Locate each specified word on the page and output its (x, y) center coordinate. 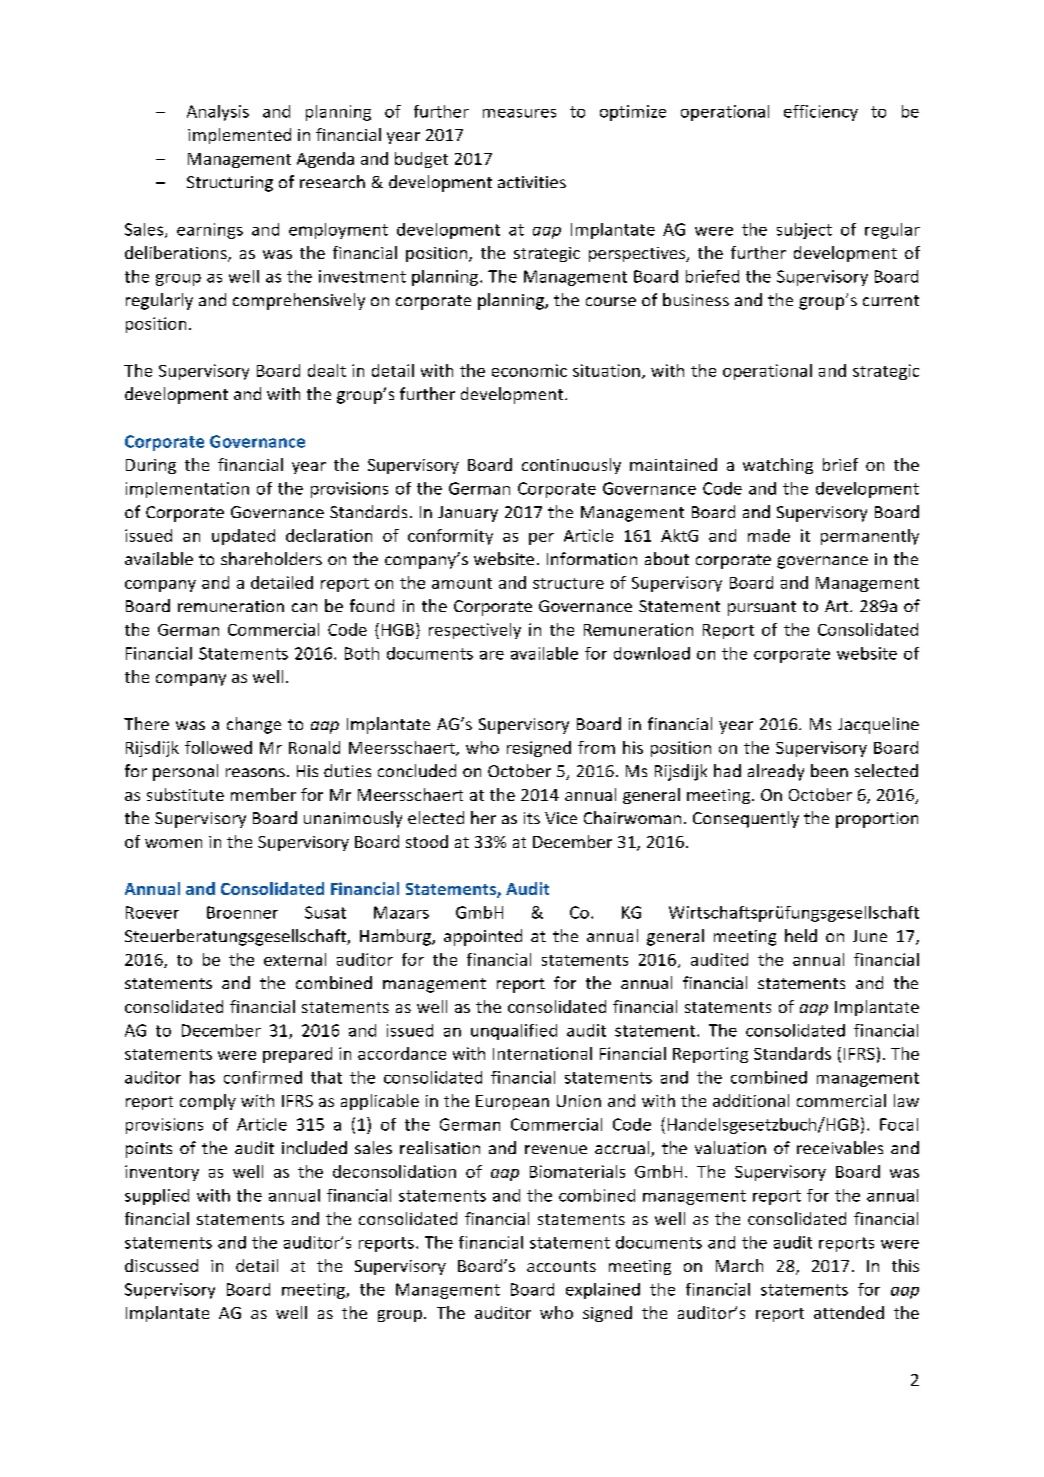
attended (849, 1312)
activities (532, 182)
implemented (239, 136)
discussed (161, 1265)
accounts (561, 1266)
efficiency (821, 113)
